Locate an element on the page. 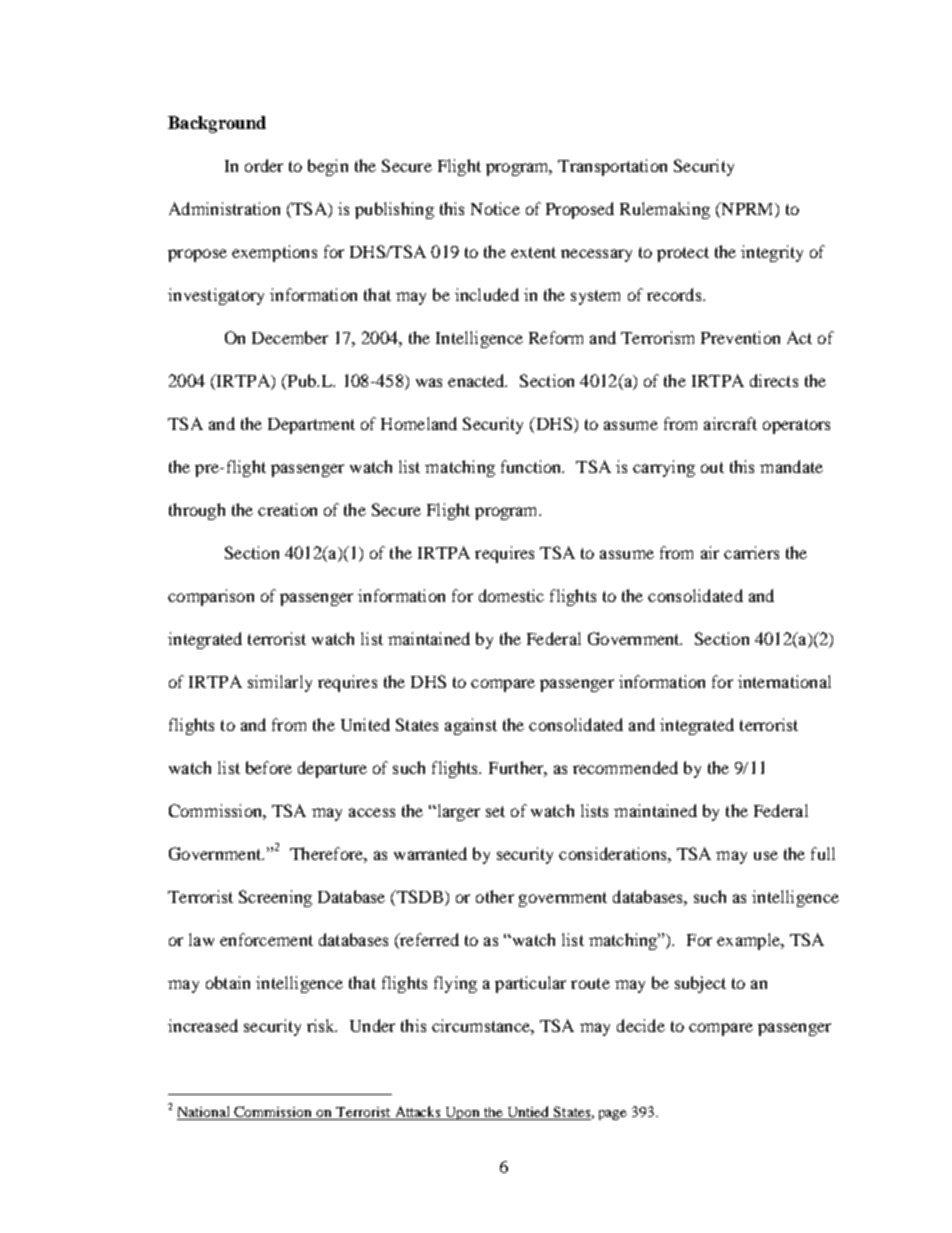 Image resolution: width=952 pixels, height=1233 pixels. carriers is located at coordinates (751, 552).
